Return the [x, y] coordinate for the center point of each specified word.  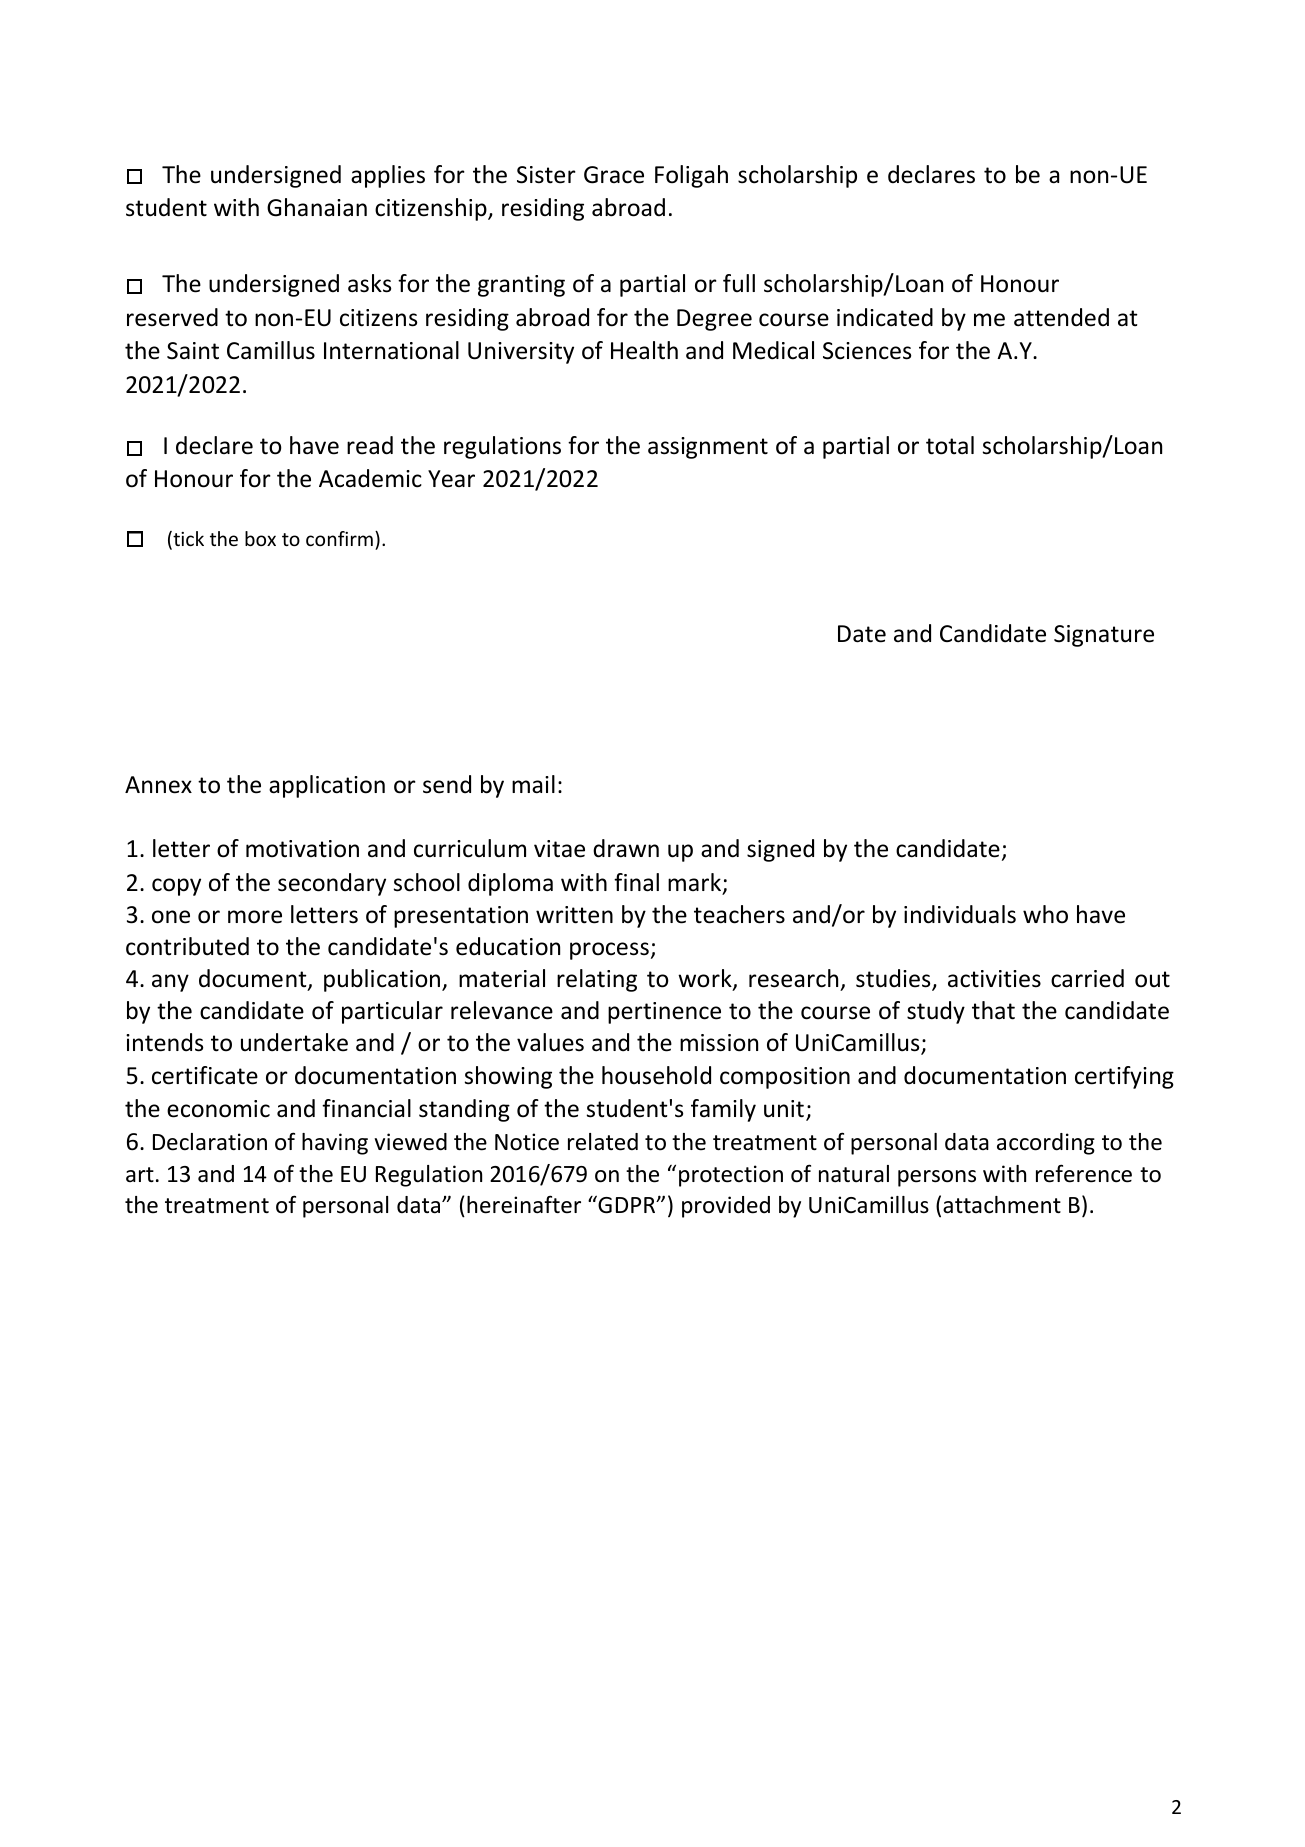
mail [533, 784]
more [255, 917]
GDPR [627, 1204]
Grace [614, 175]
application [327, 786]
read [370, 445]
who [1045, 914]
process [609, 951]
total [950, 445]
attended [1061, 317]
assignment [708, 448]
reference [1084, 1173]
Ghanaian [317, 207]
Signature [1104, 636]
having [335, 1144]
